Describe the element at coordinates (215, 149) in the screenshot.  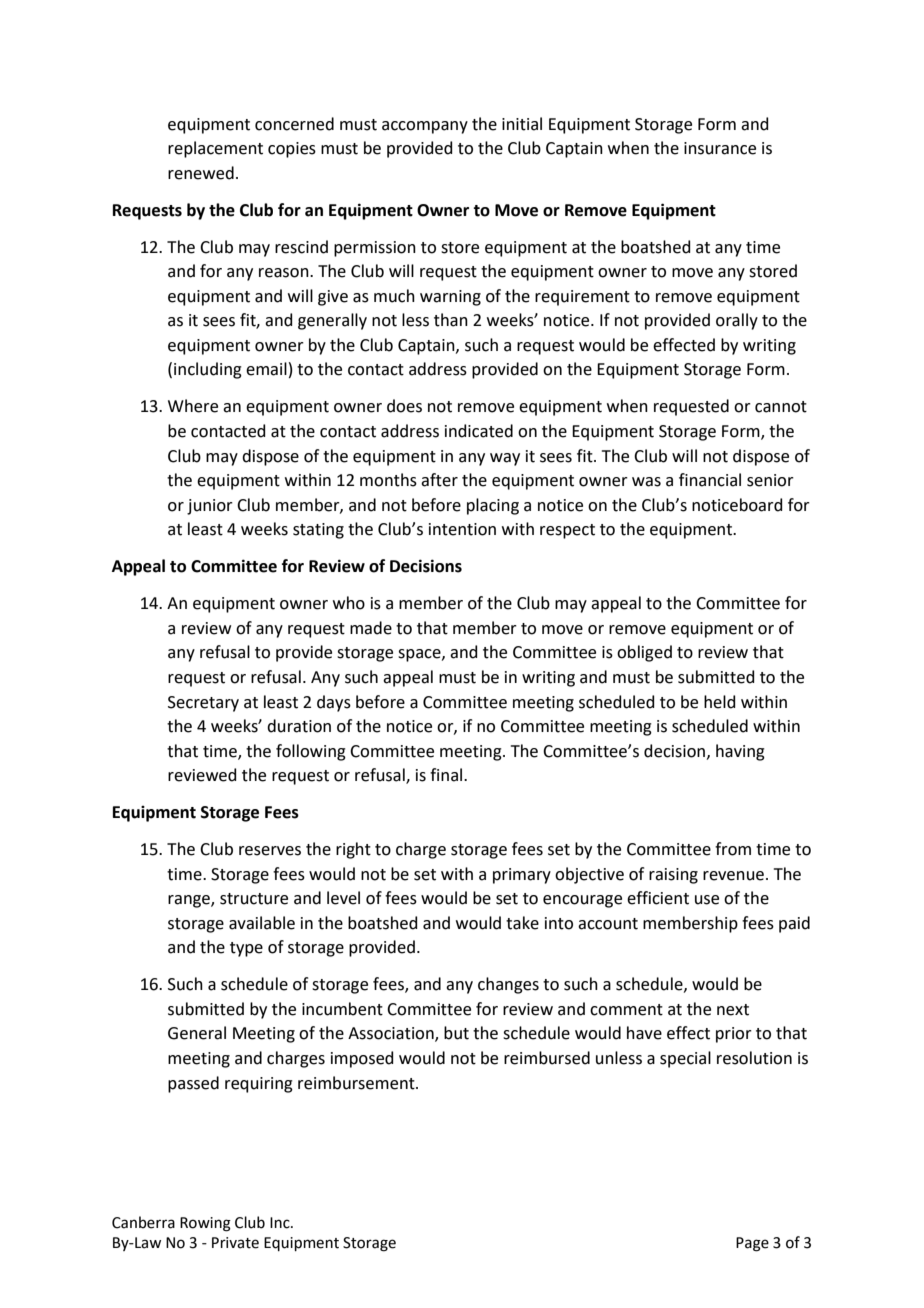
I see `replacement` at that location.
